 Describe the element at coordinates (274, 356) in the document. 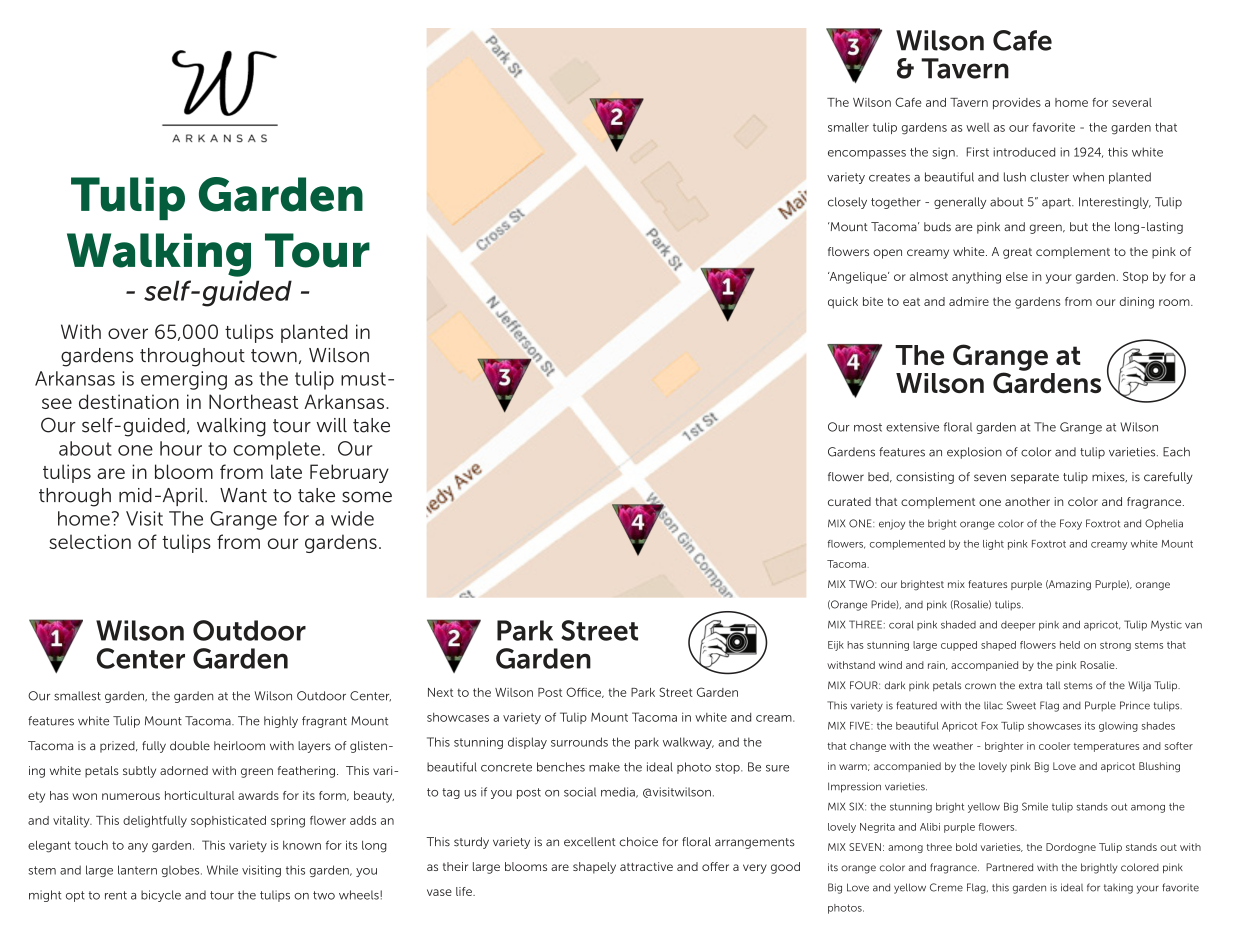

I see `town` at that location.
